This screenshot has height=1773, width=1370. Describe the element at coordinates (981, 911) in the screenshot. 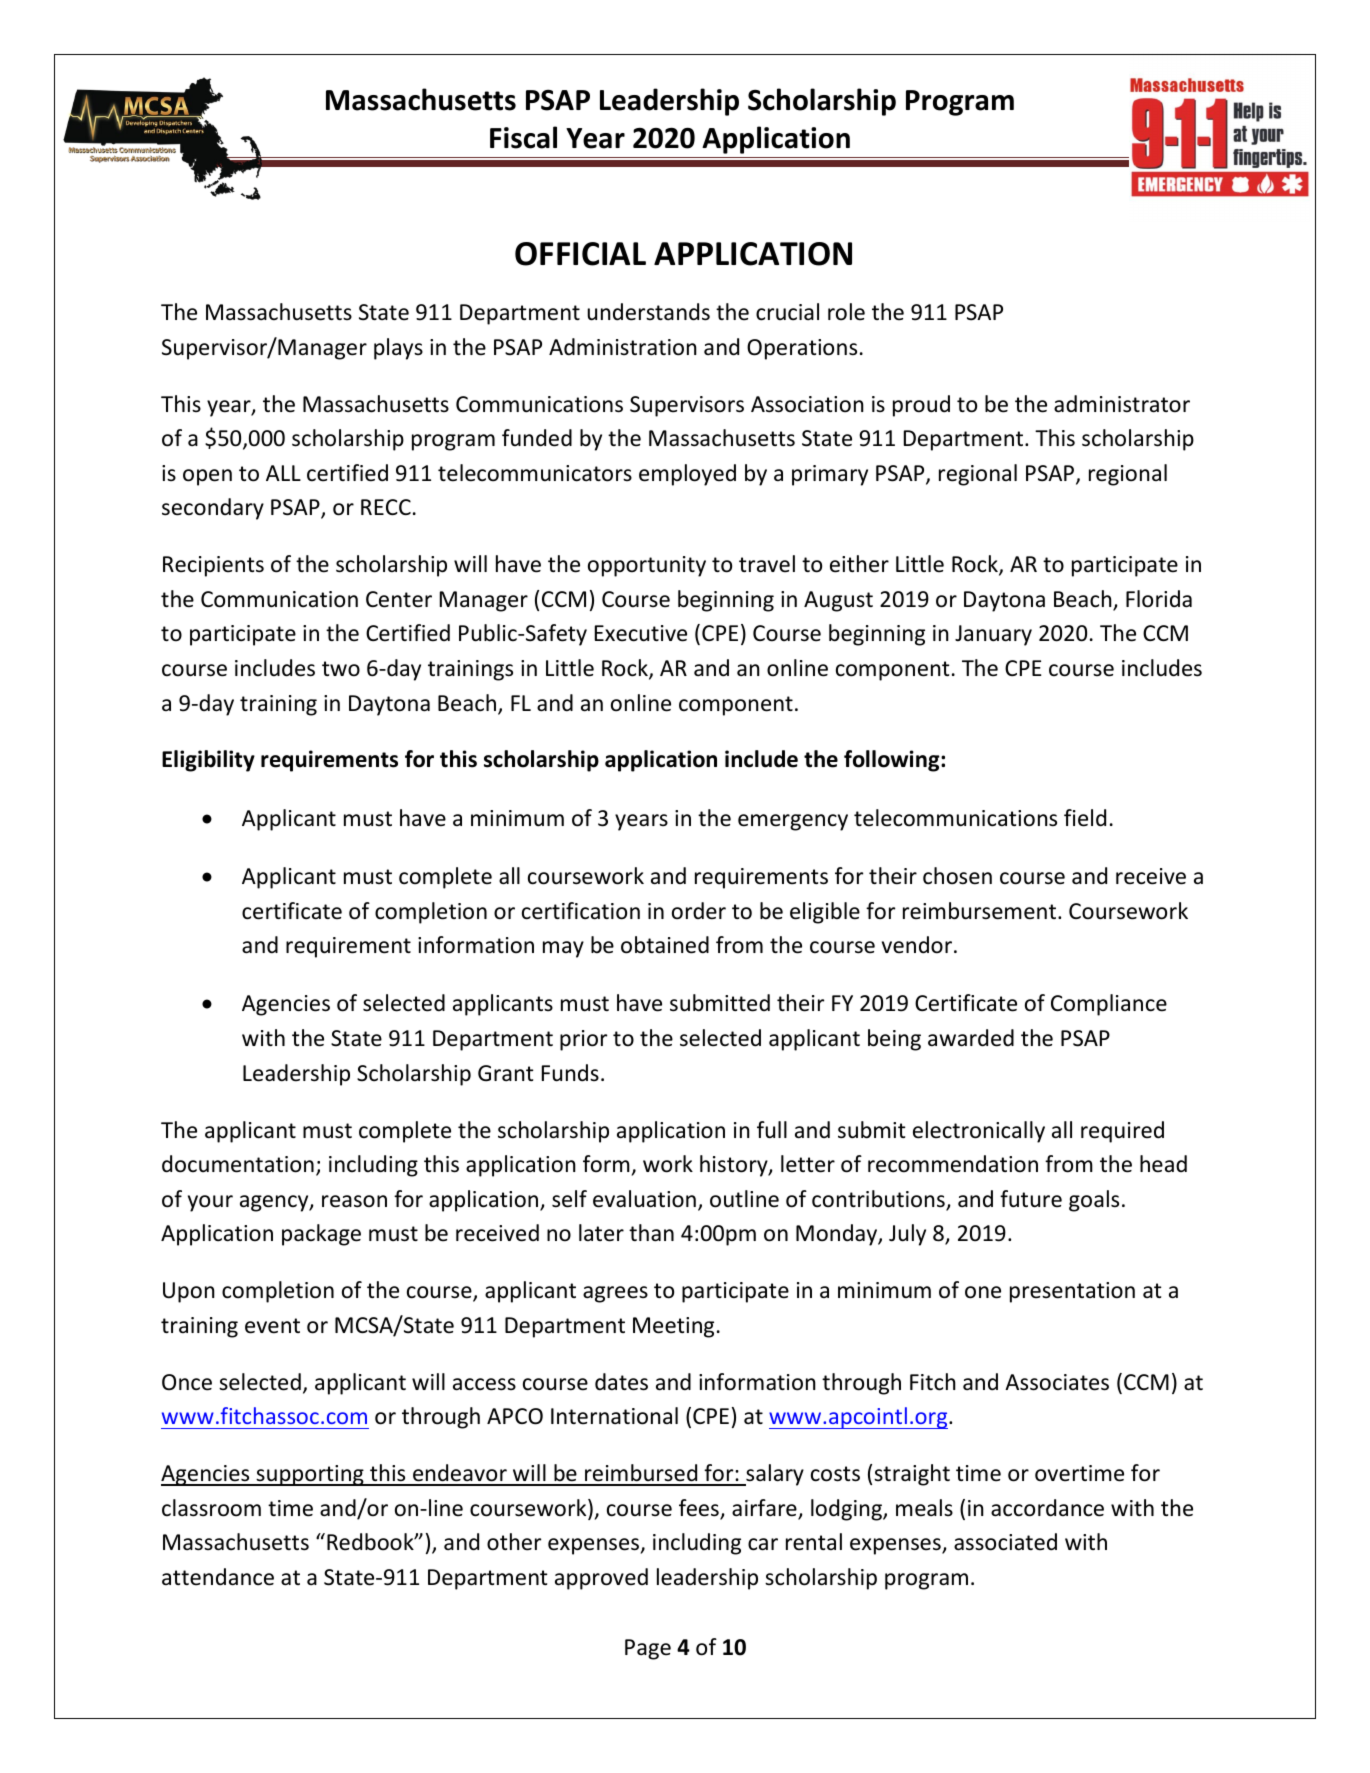

I see `reimbursement` at that location.
